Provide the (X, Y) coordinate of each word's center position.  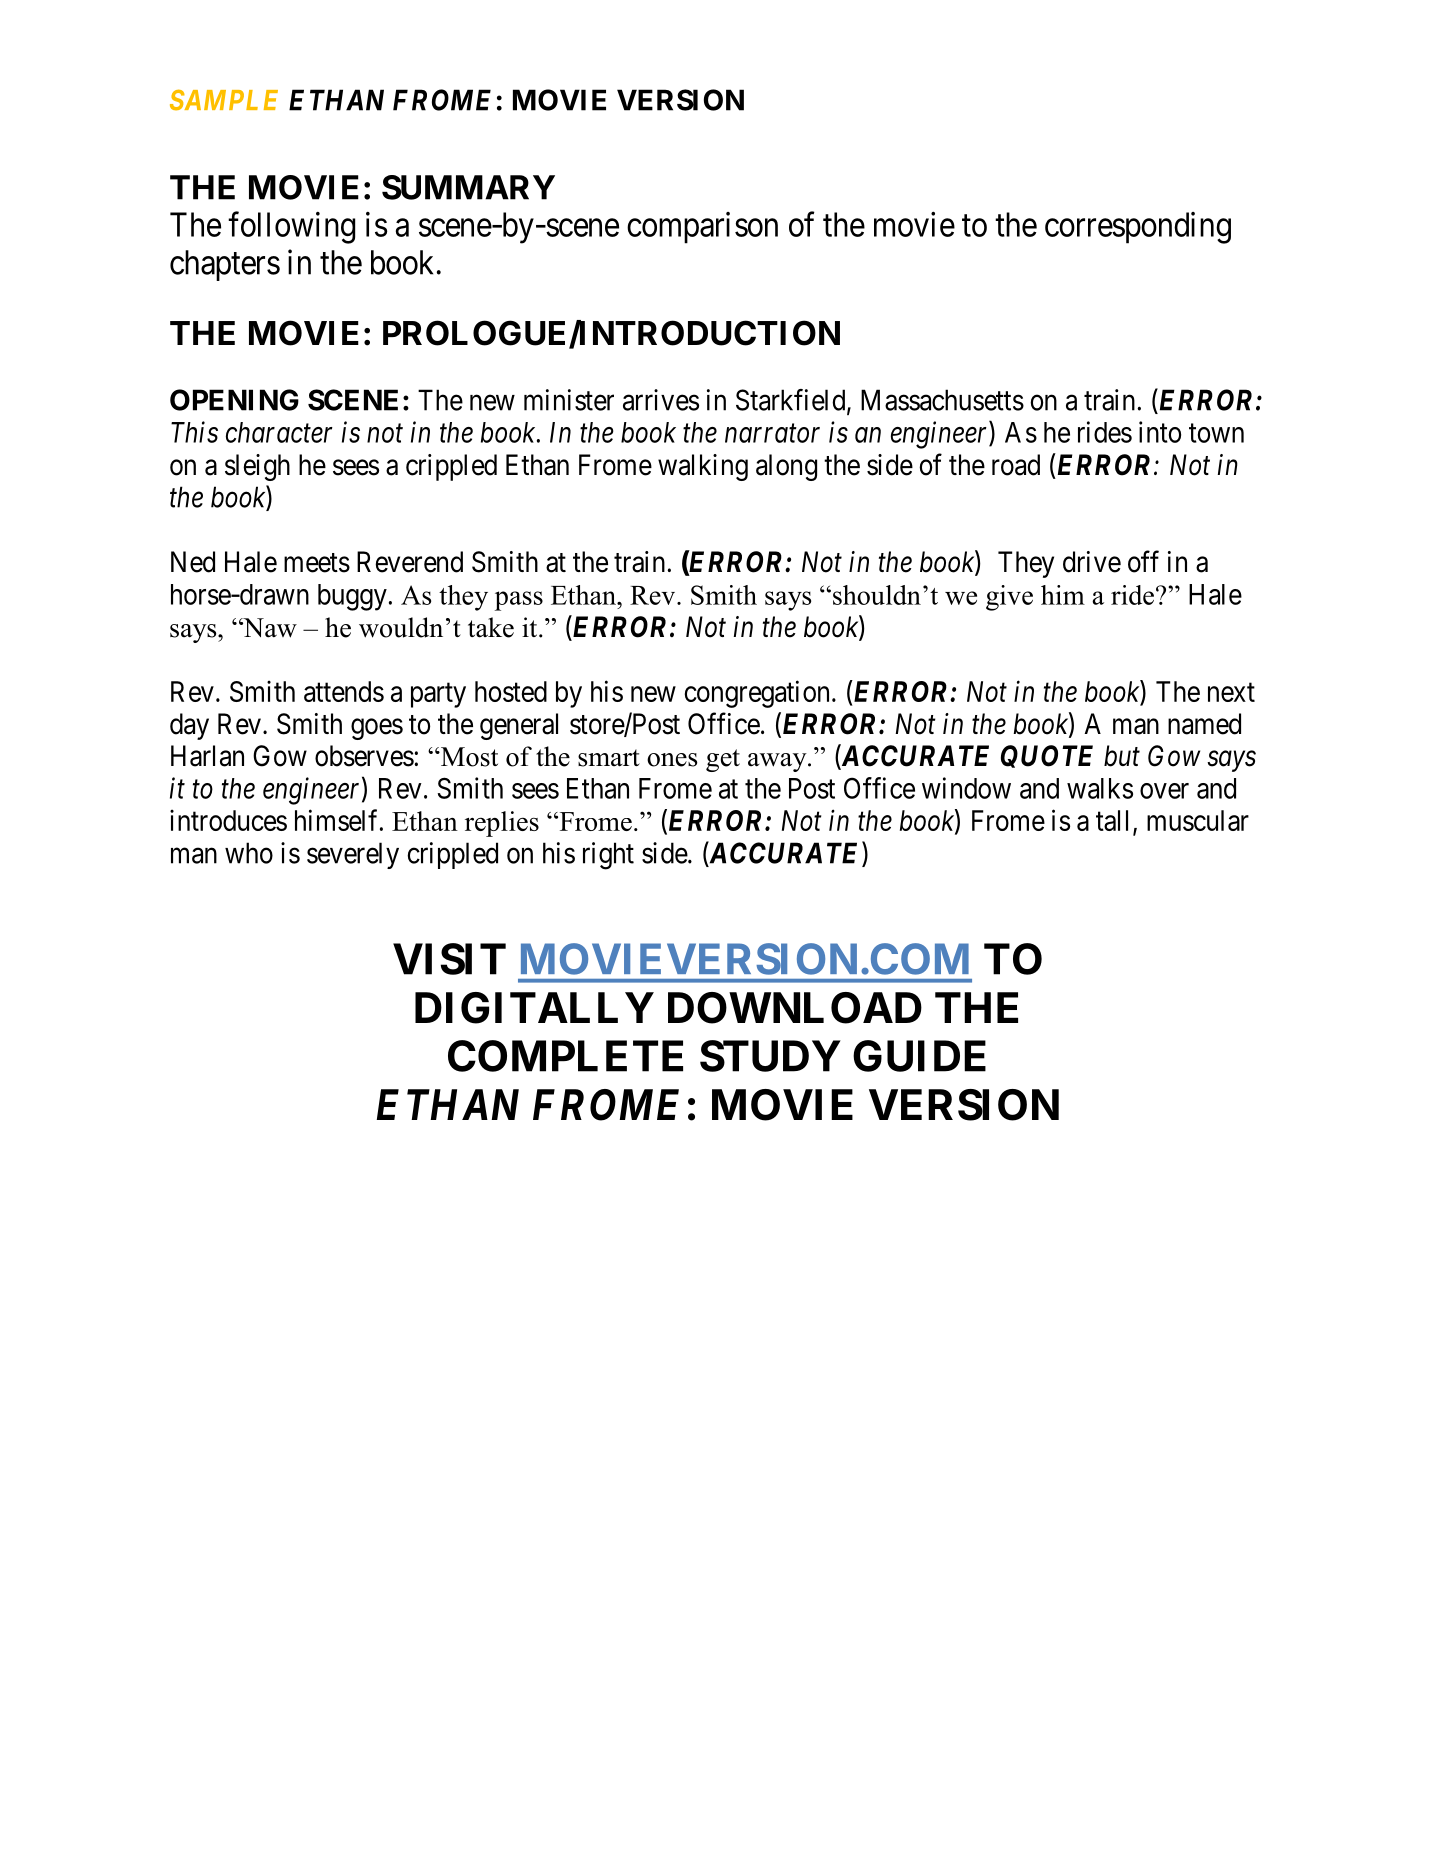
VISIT (449, 959)
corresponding (1138, 228)
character (279, 432)
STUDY (770, 1056)
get (723, 760)
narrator (772, 434)
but (1122, 756)
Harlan (207, 756)
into (1160, 432)
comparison (702, 228)
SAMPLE (224, 100)
